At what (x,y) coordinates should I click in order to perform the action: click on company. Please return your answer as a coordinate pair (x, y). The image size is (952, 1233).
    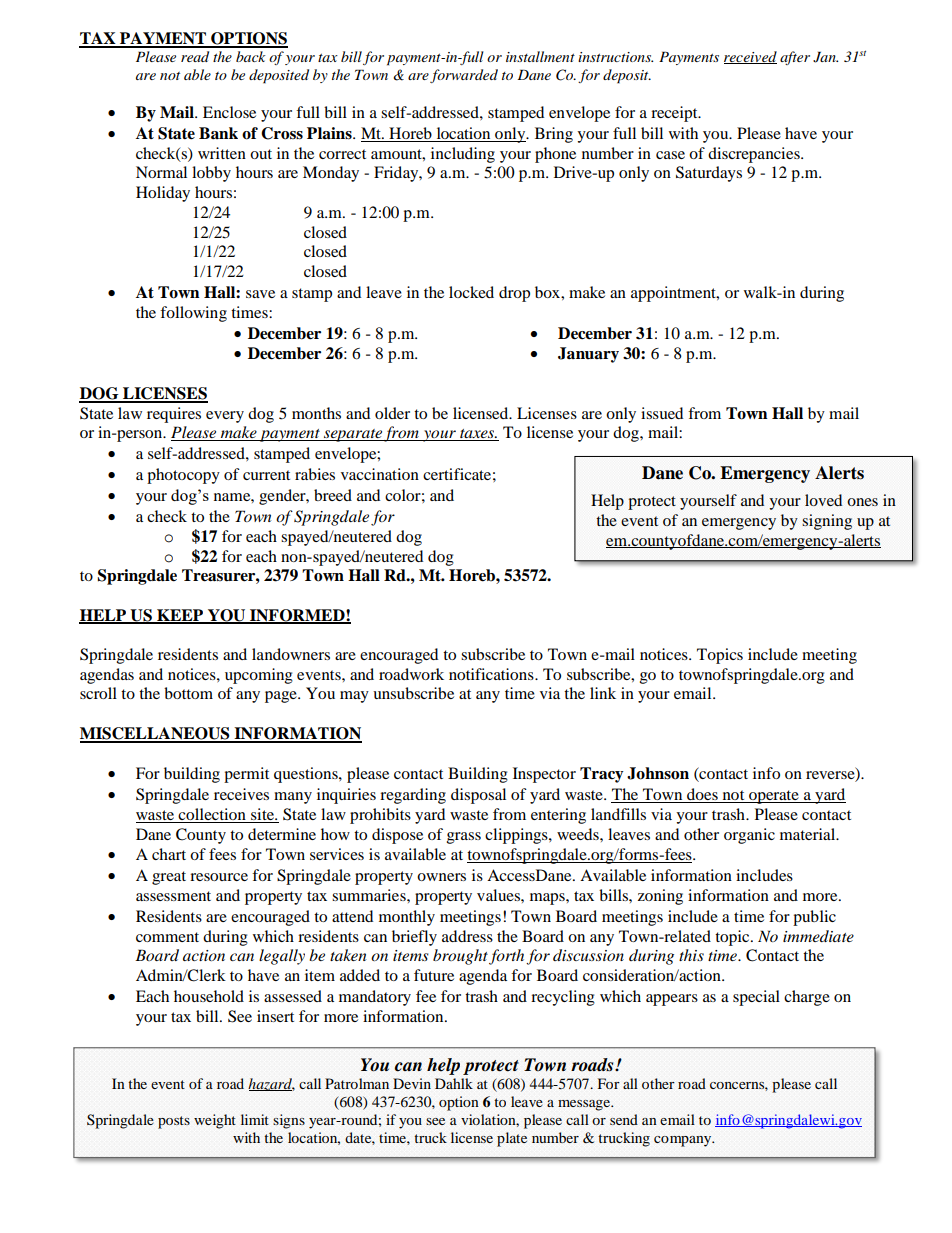
    Looking at the image, I should click on (684, 1141).
